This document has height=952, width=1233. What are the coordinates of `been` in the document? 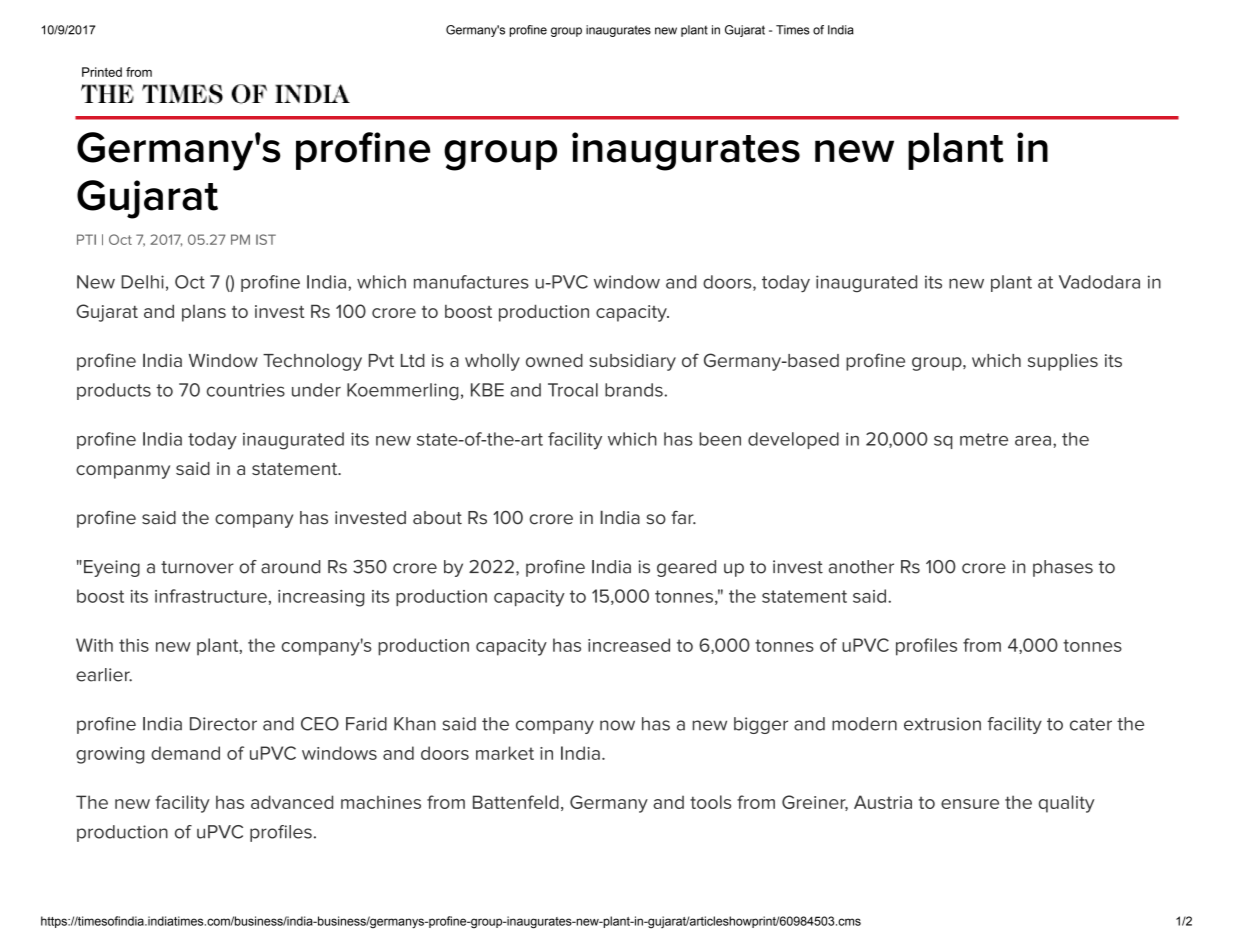 It's located at (720, 439).
